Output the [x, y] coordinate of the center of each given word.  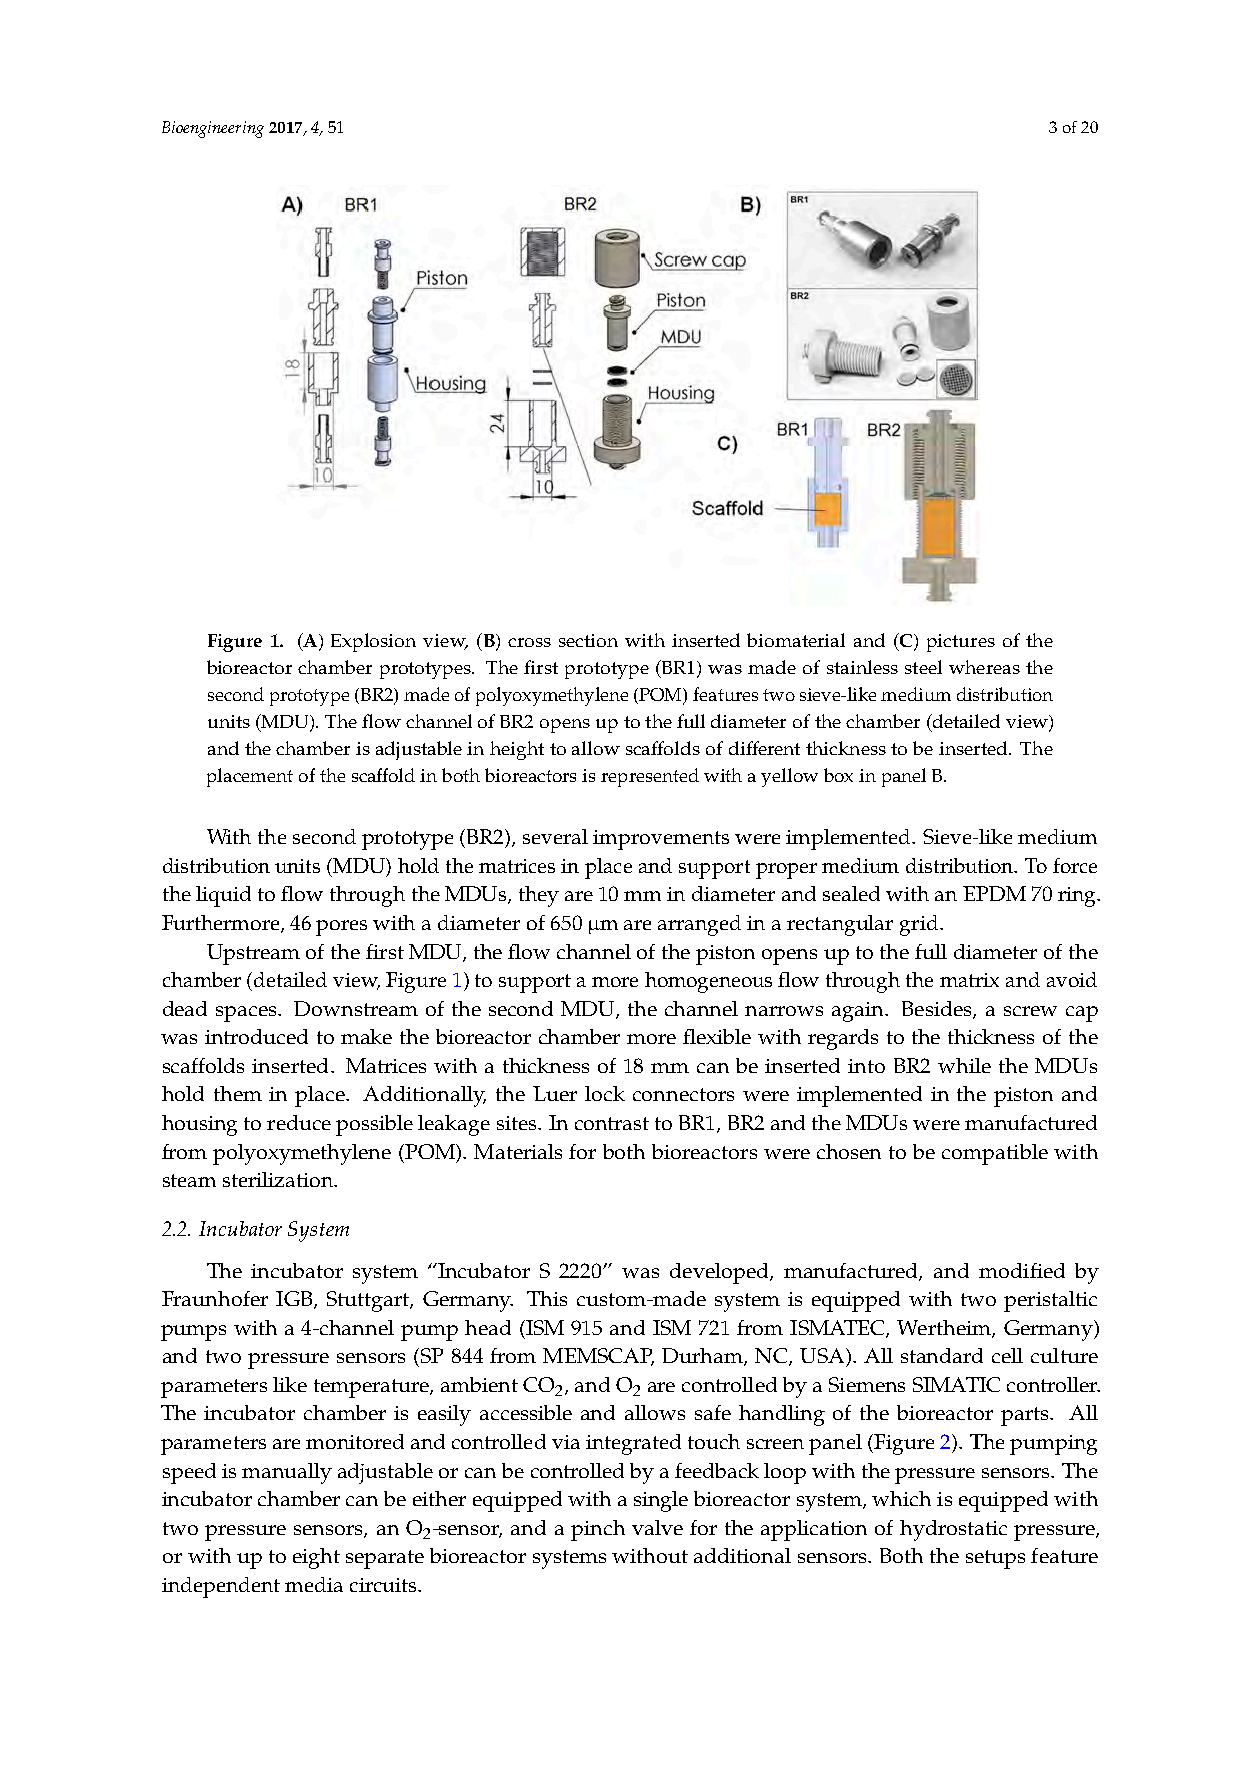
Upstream [253, 954]
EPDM [994, 893]
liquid [223, 896]
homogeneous [708, 982]
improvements [661, 840]
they [539, 896]
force [1075, 865]
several [555, 836]
